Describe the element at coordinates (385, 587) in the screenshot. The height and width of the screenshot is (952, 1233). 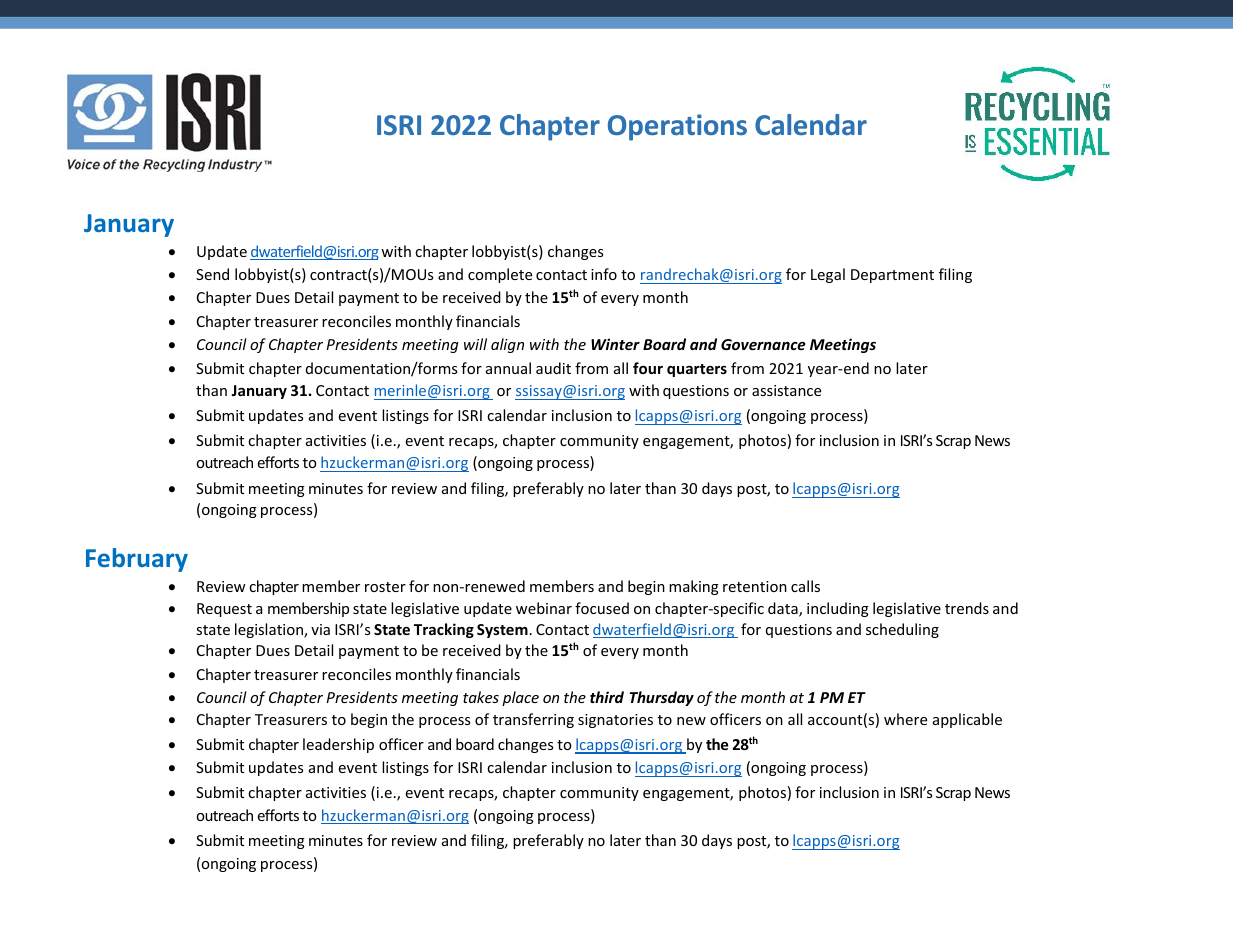
I see `roster` at that location.
